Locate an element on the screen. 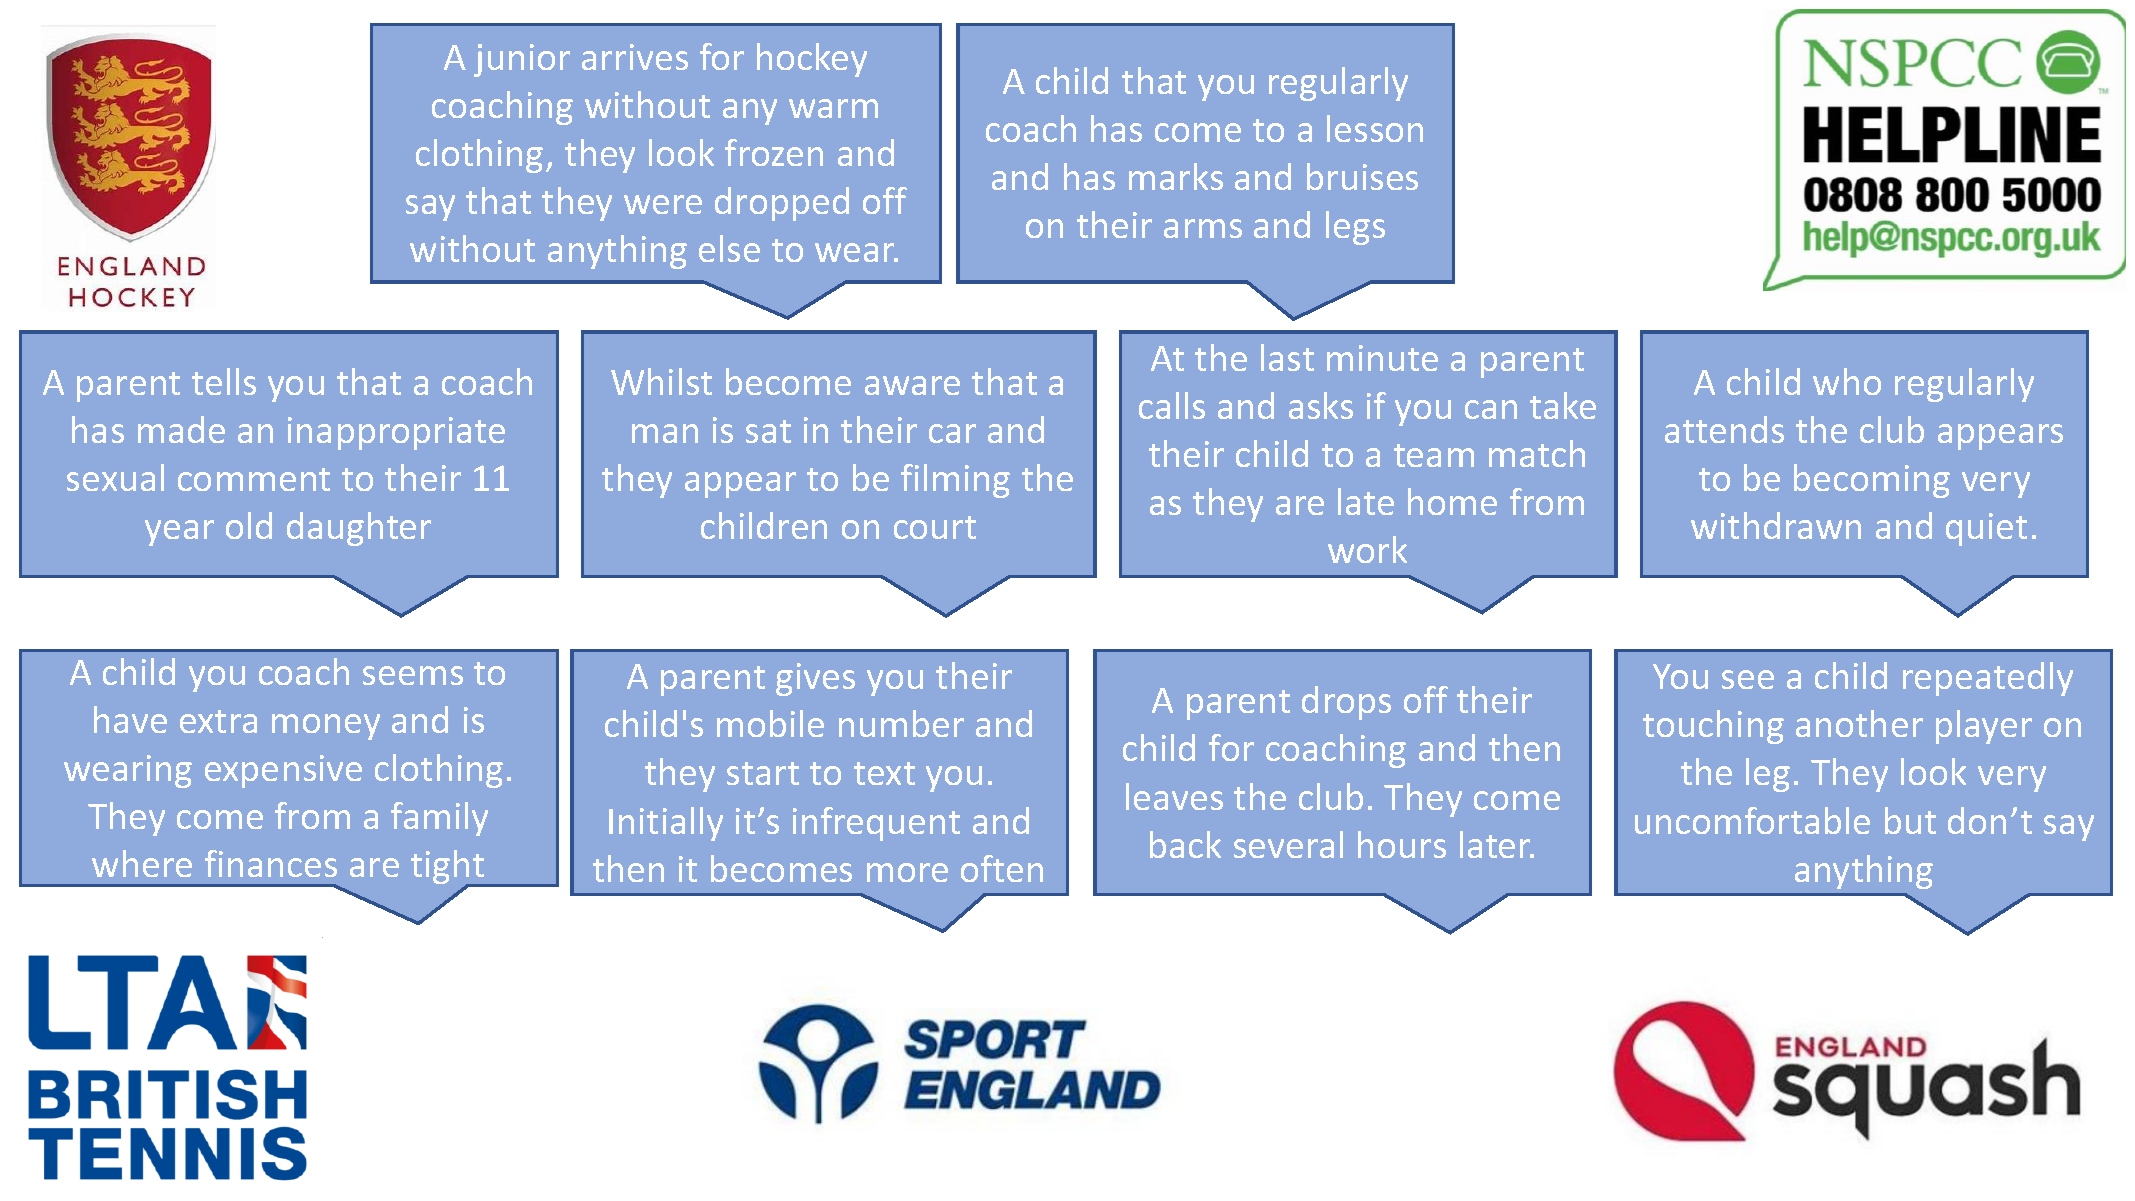  comment is located at coordinates (254, 479).
